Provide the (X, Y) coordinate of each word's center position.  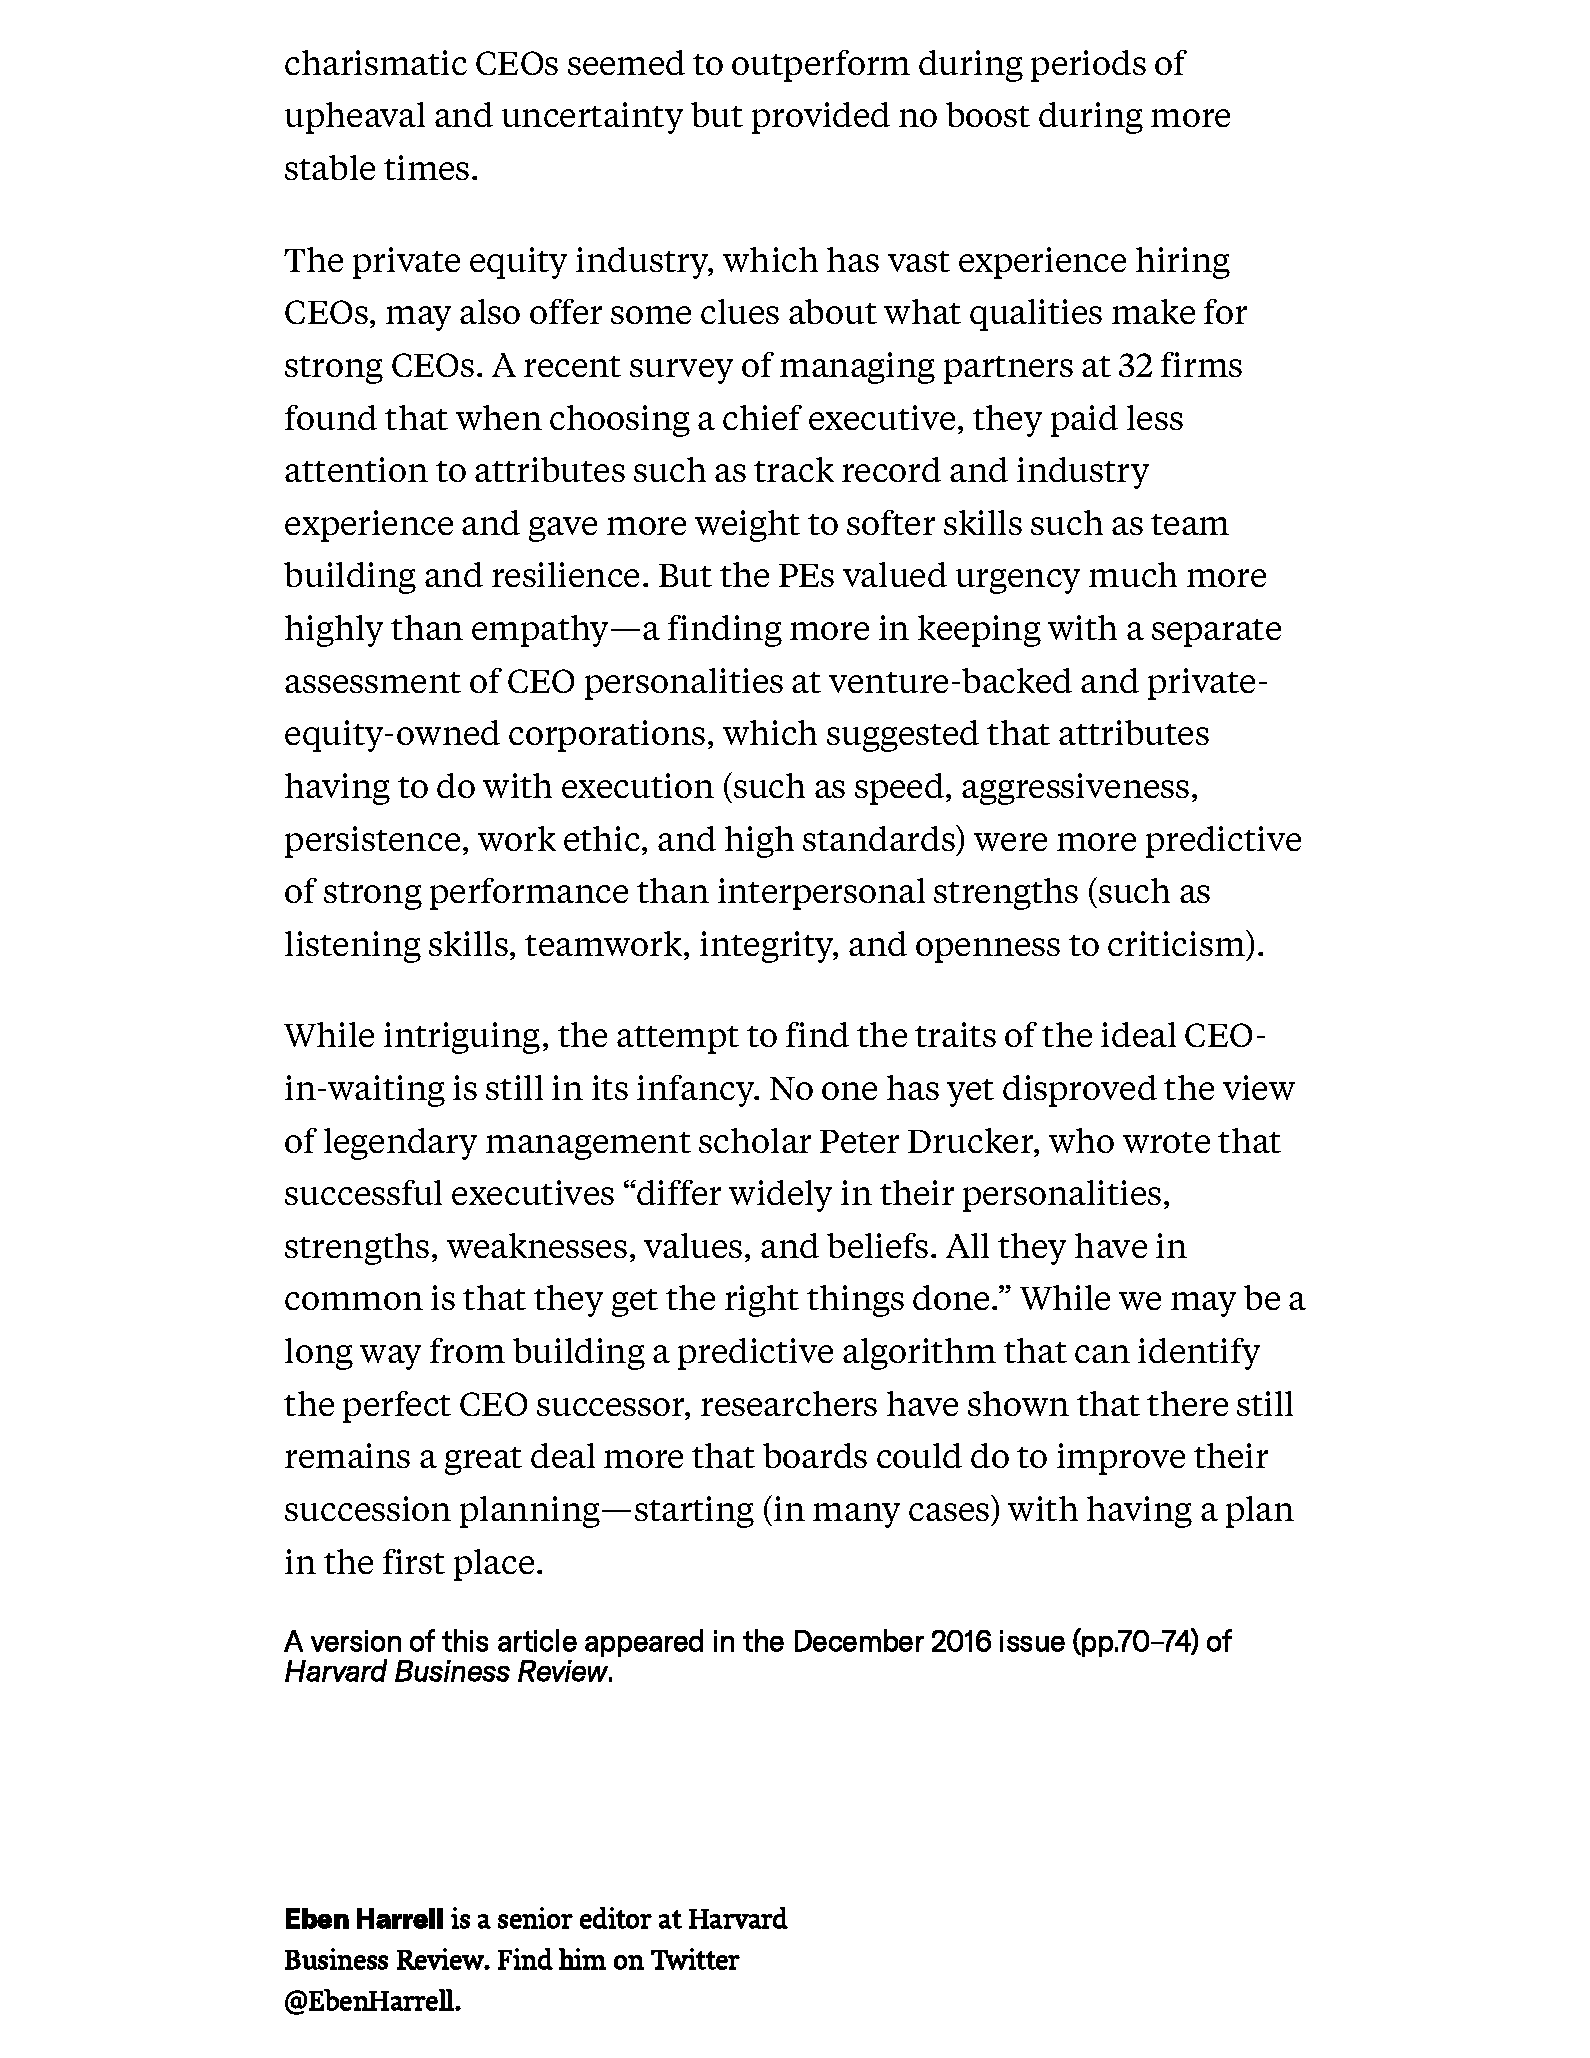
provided (821, 118)
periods (1088, 66)
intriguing (462, 1038)
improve (1121, 1459)
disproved (1080, 1091)
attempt (678, 1040)
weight (747, 526)
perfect (397, 1407)
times (426, 167)
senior (535, 1918)
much (1133, 574)
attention (356, 469)
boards (815, 1455)
